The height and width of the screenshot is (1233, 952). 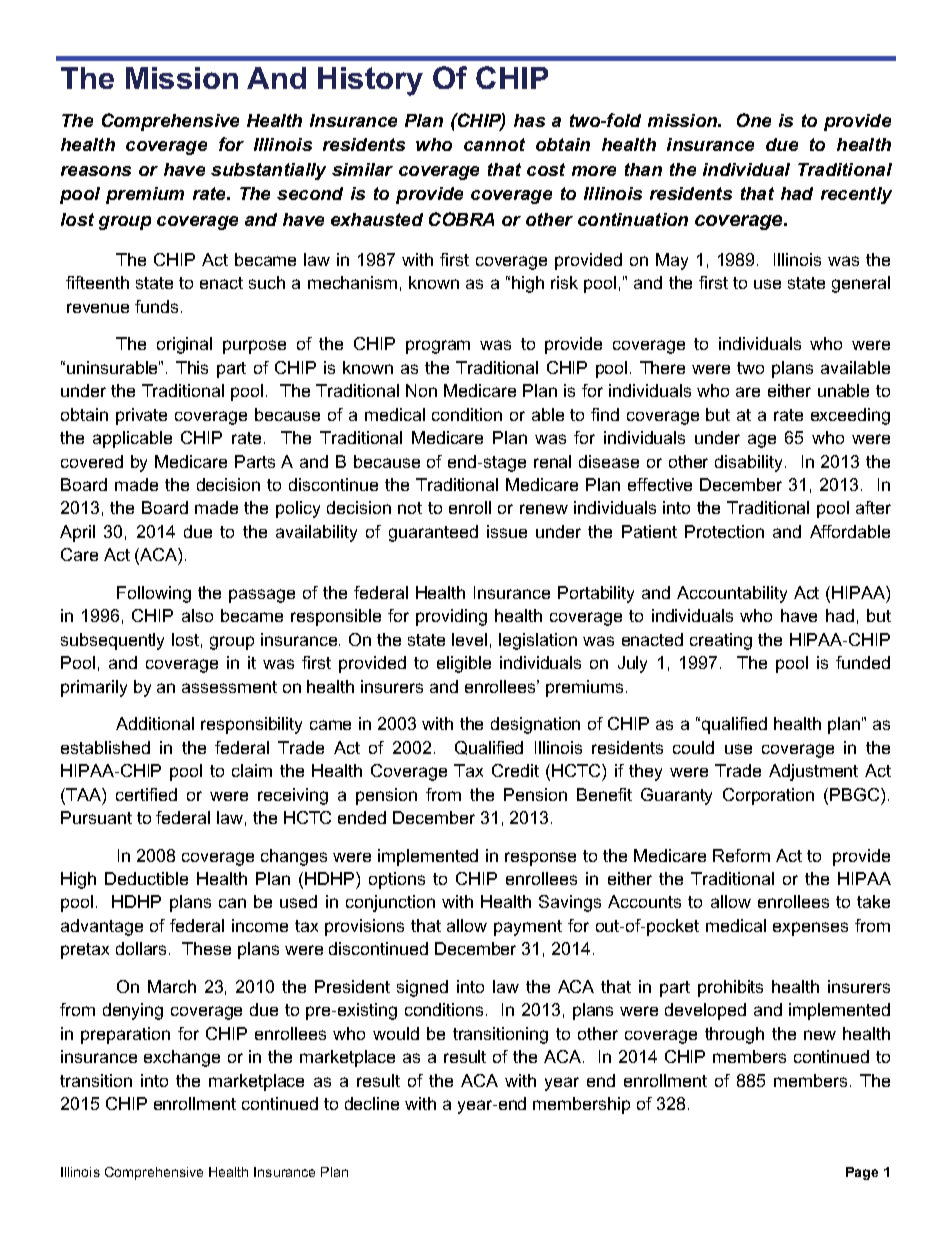 What do you see at coordinates (197, 615) in the screenshot?
I see `also` at bounding box center [197, 615].
